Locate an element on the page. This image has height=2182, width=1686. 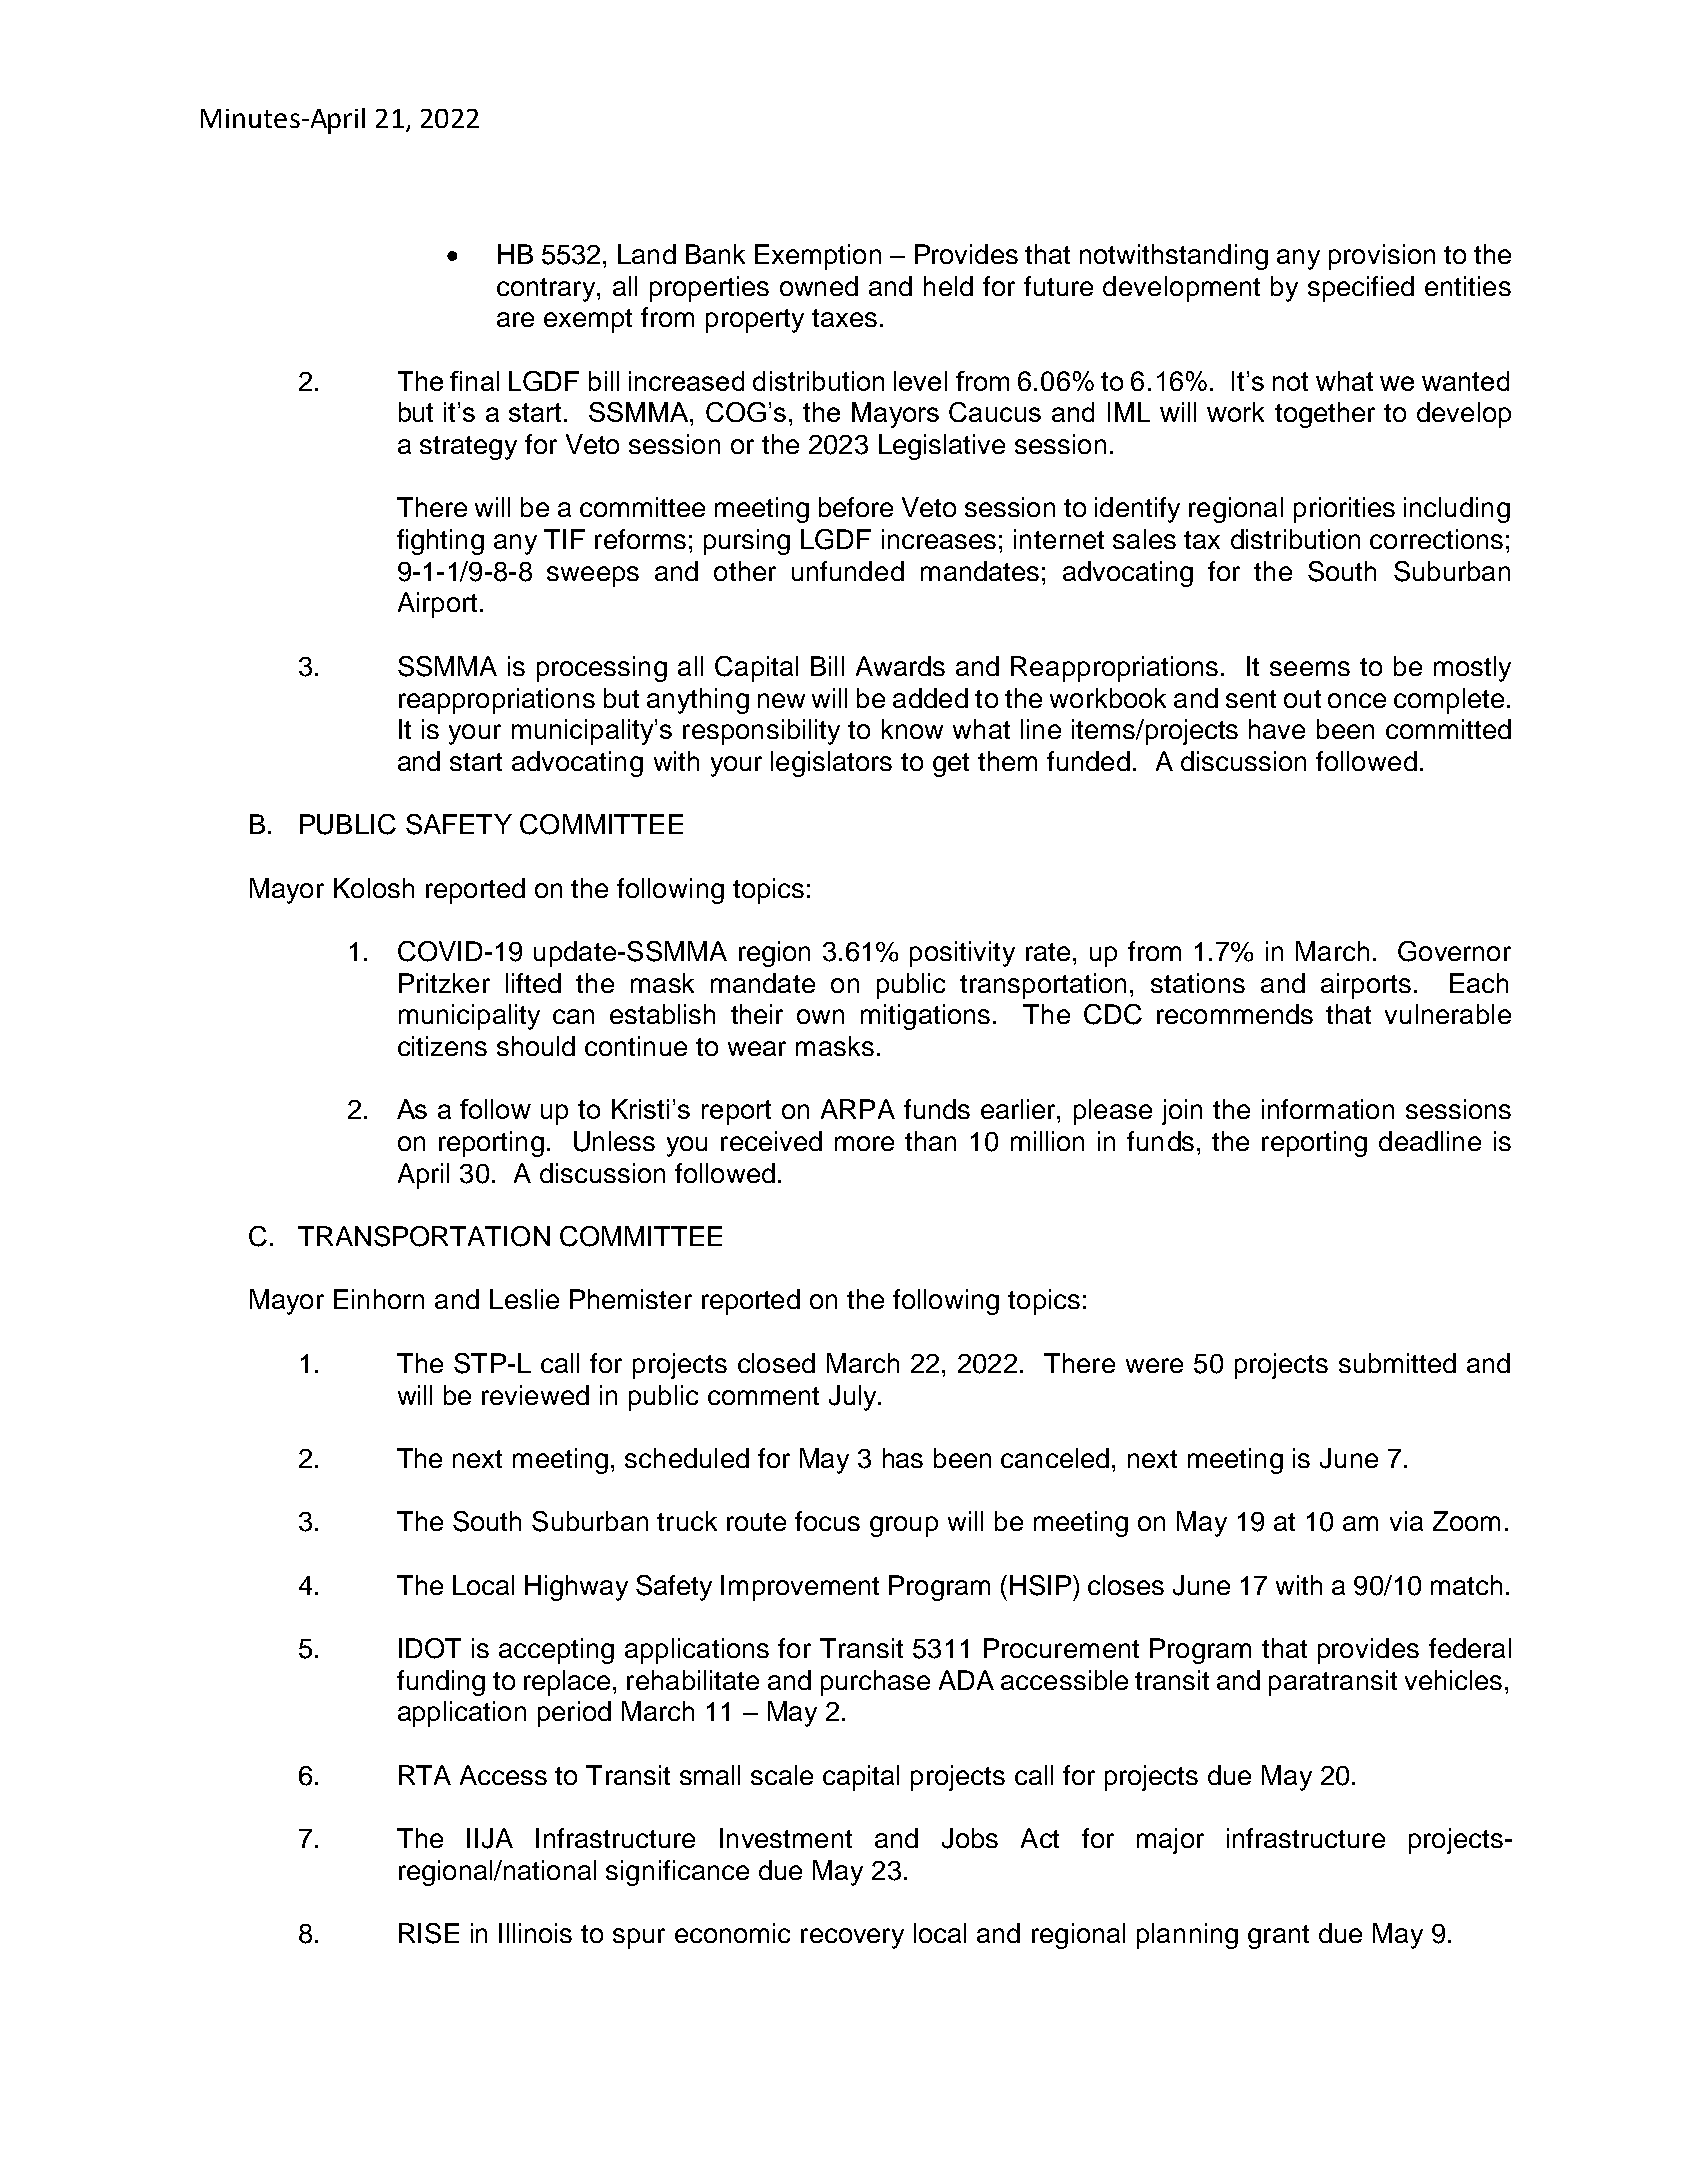
them is located at coordinates (1007, 761).
